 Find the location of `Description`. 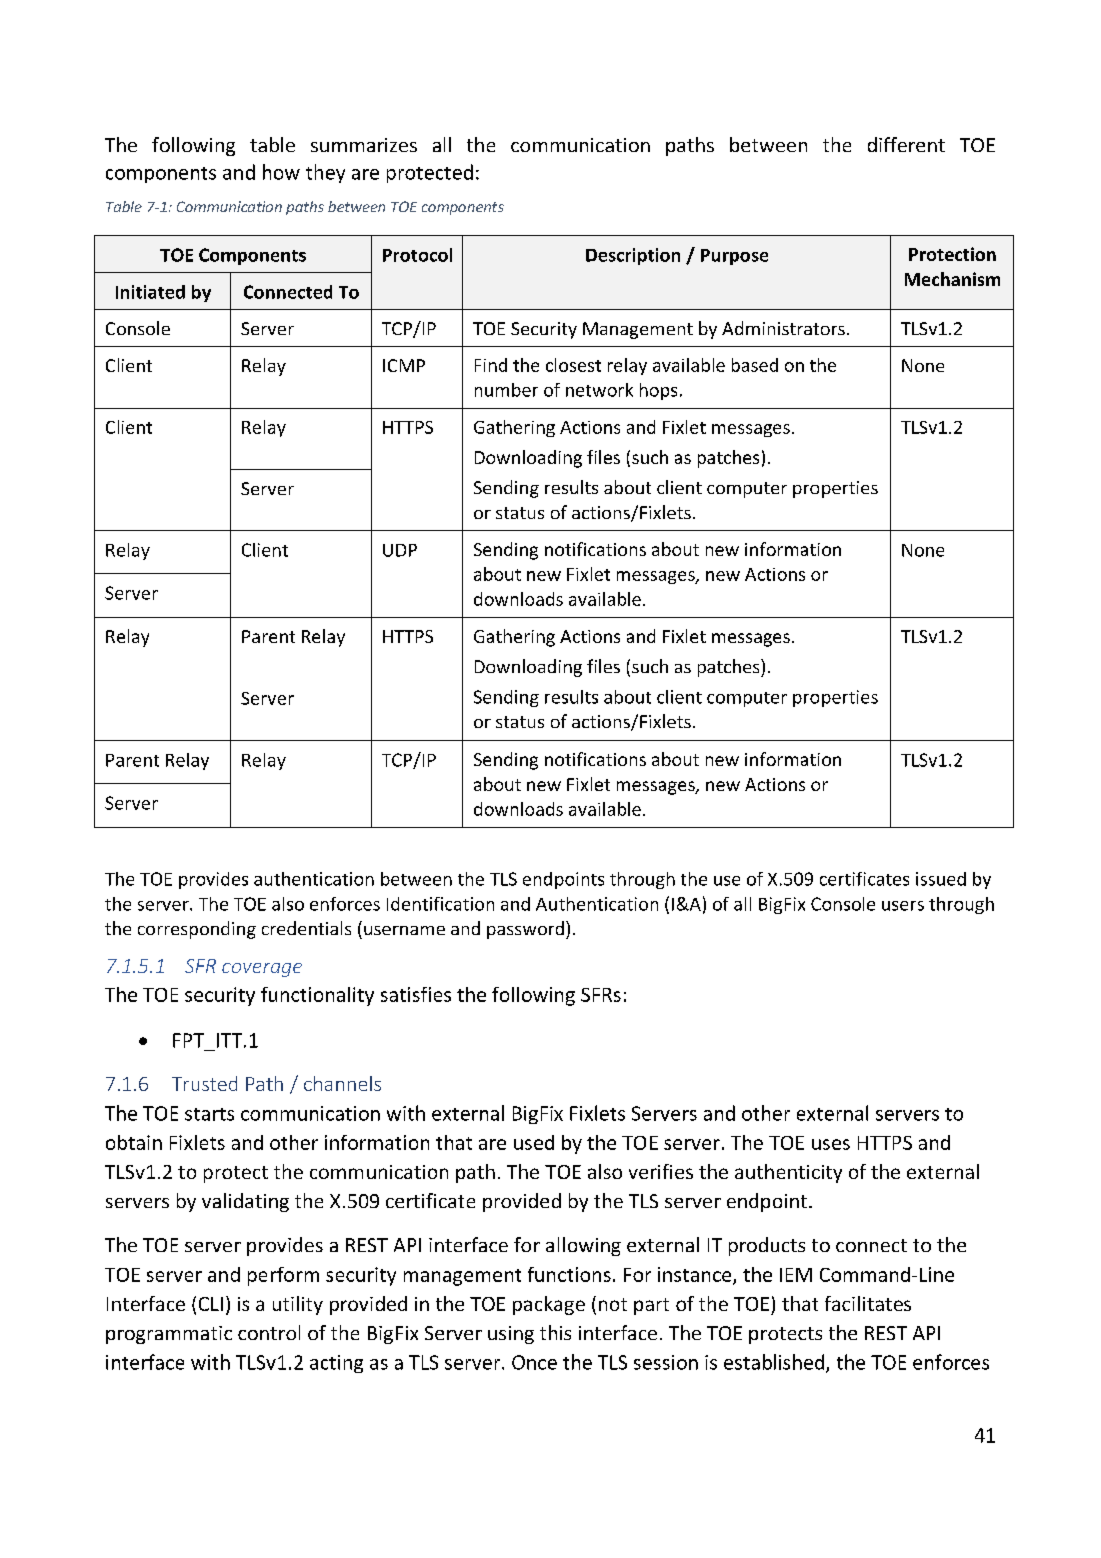

Description is located at coordinates (633, 256).
